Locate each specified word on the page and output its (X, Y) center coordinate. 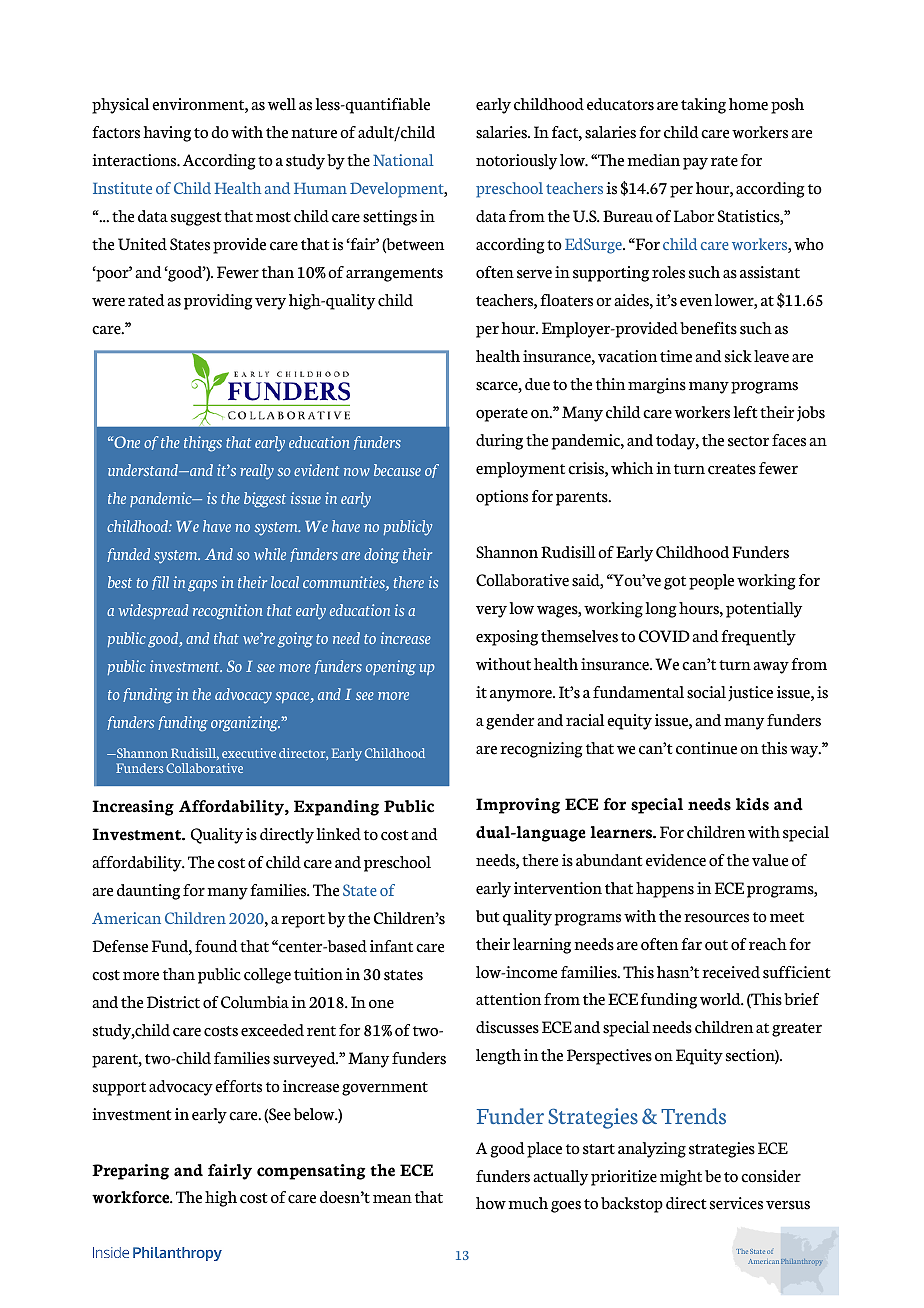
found (216, 946)
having (167, 134)
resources (716, 918)
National (403, 160)
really (257, 472)
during (499, 442)
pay (695, 164)
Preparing (130, 1172)
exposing (507, 638)
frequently (758, 638)
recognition (228, 612)
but (488, 916)
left (745, 412)
